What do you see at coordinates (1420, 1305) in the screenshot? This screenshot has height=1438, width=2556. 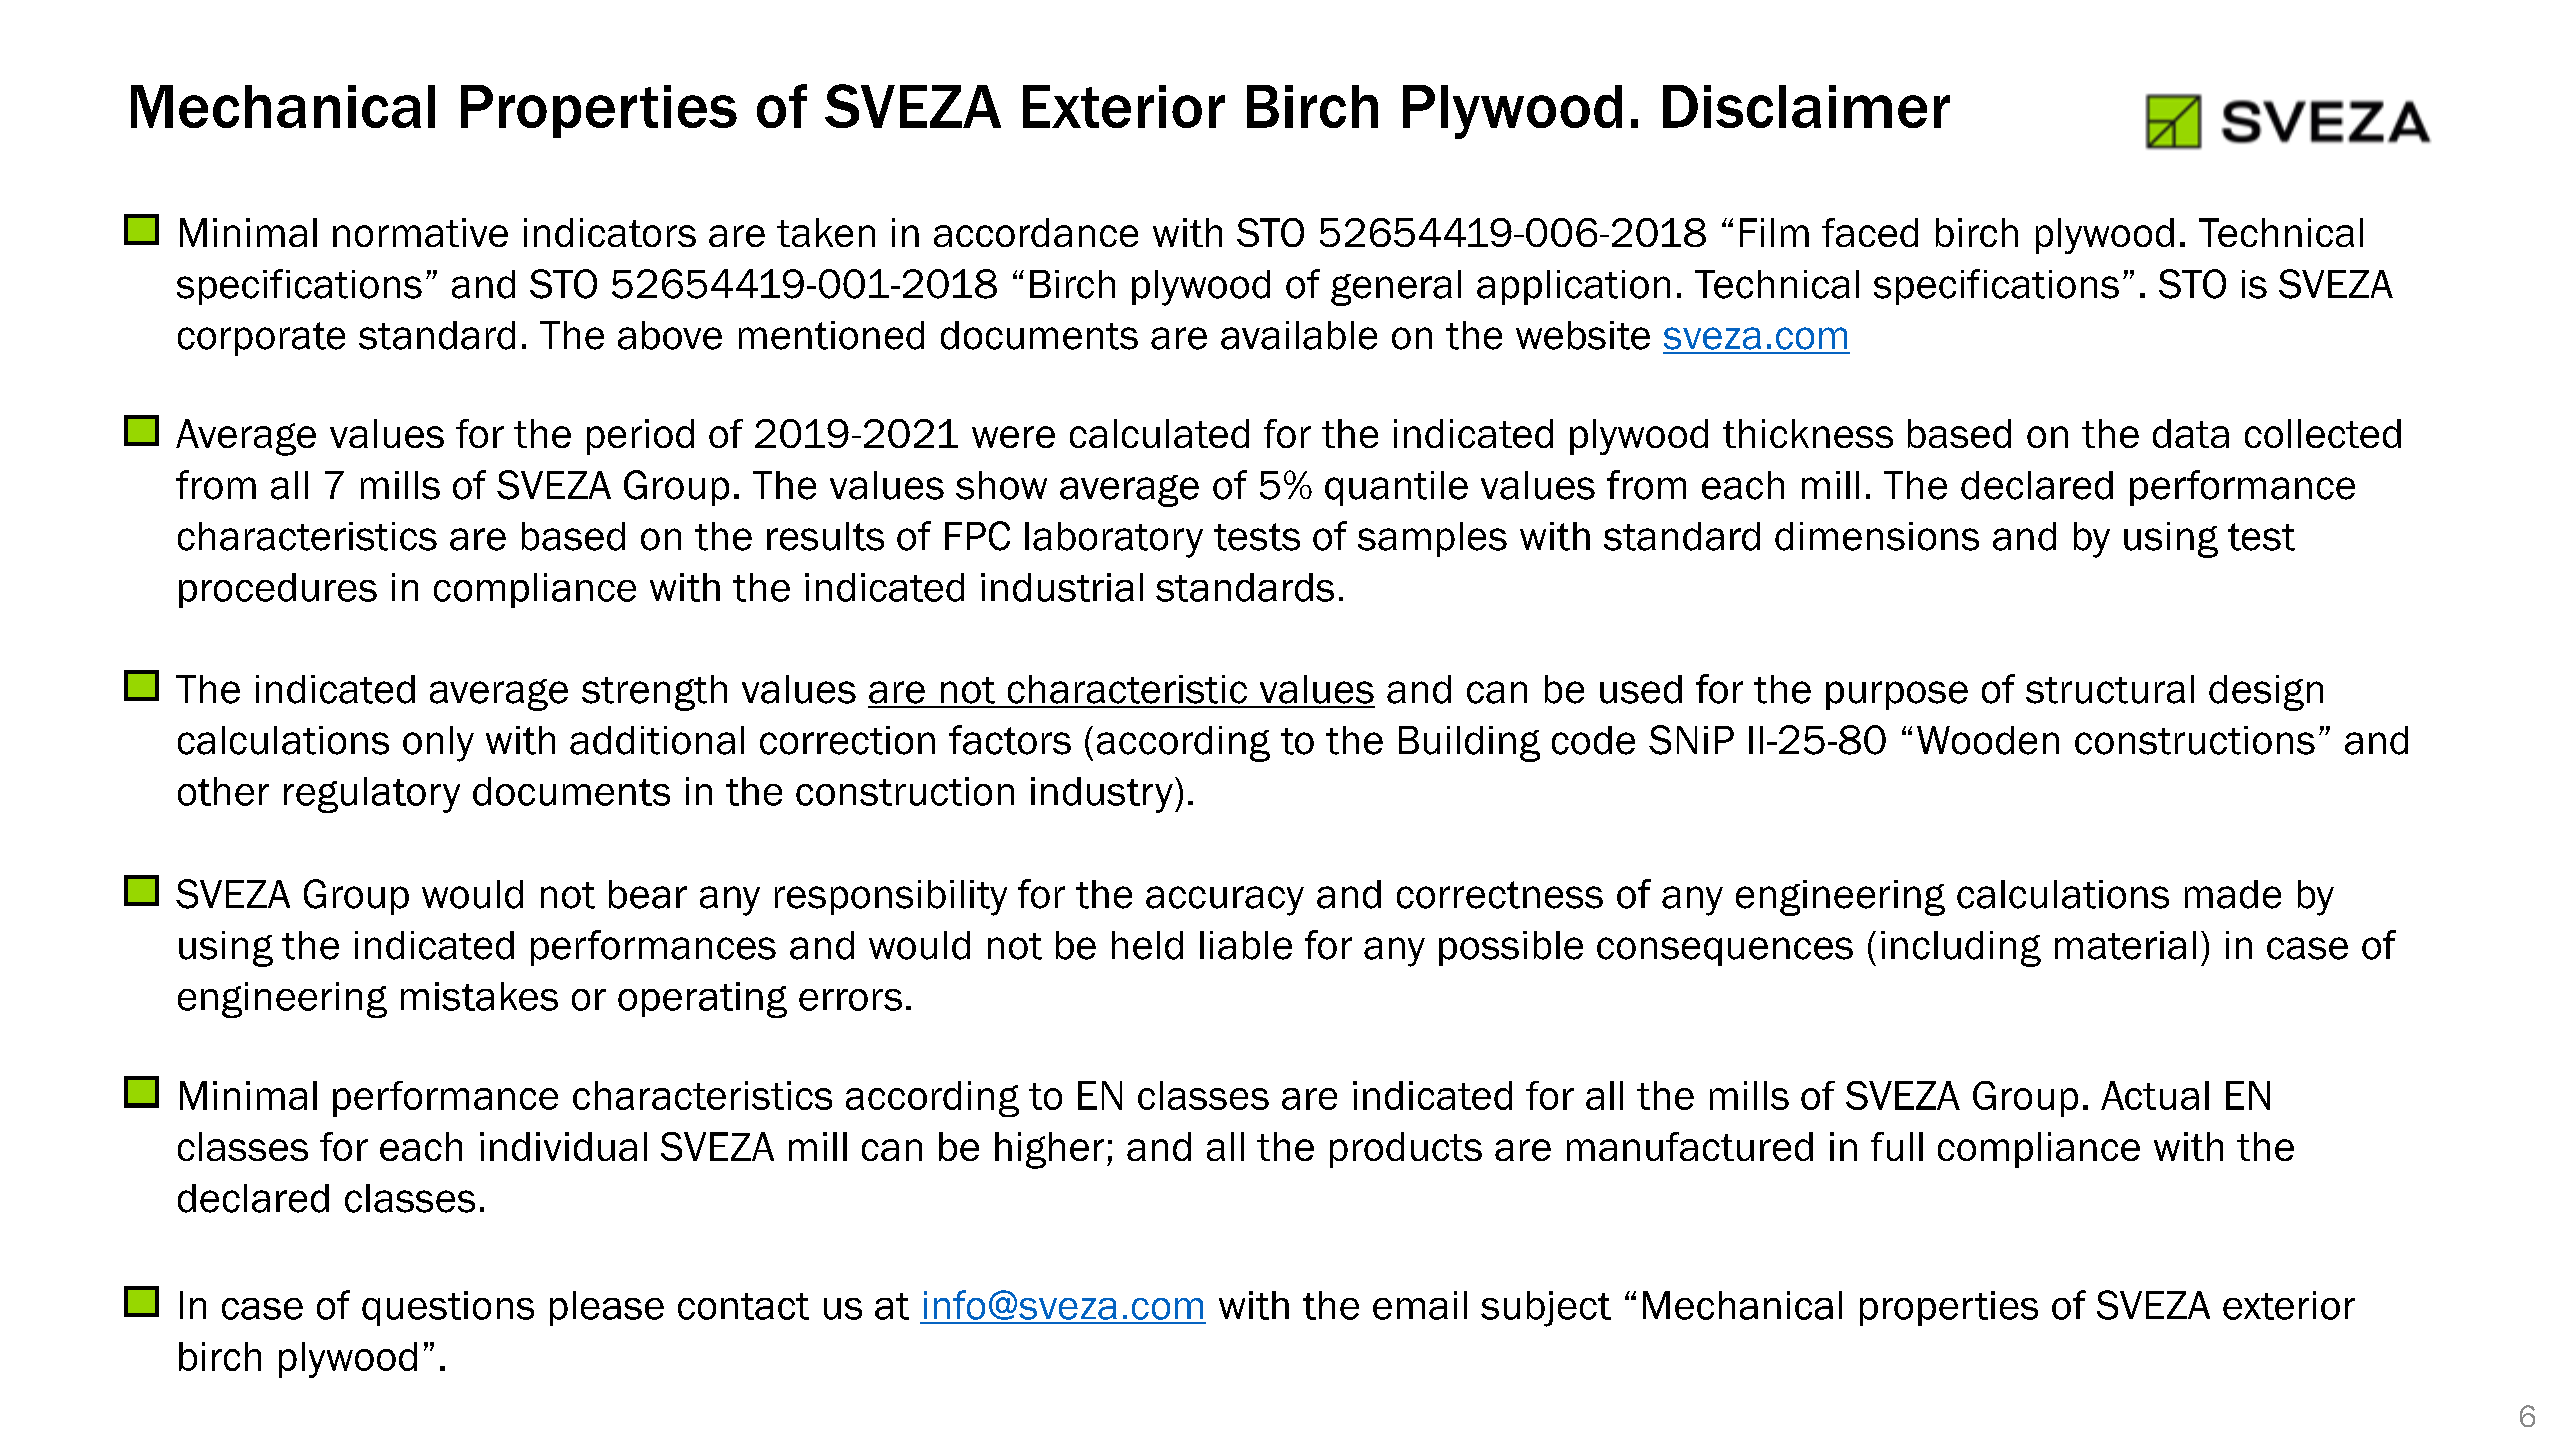 I see `email` at bounding box center [1420, 1305].
